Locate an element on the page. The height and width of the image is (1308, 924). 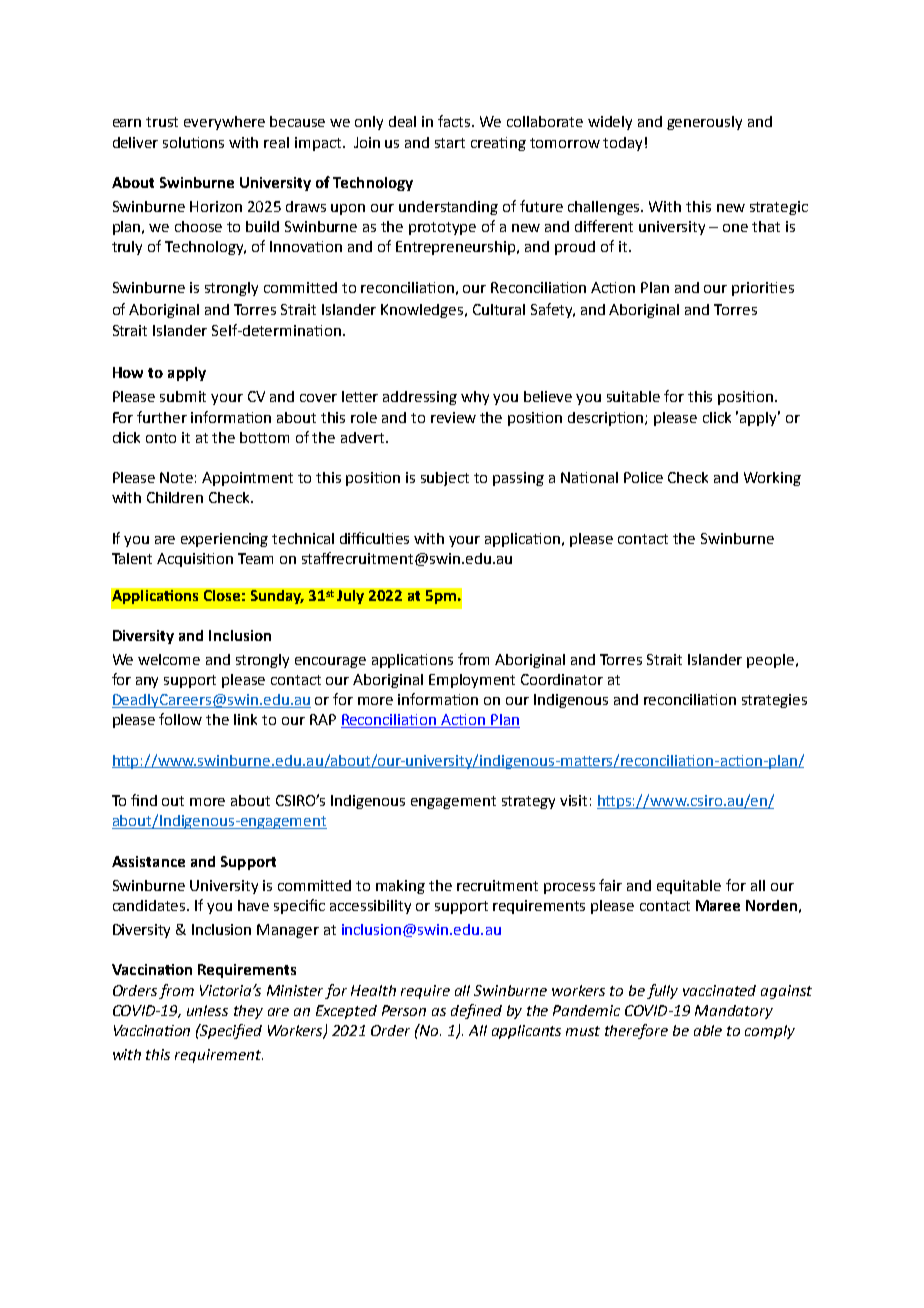
strategy is located at coordinates (528, 802).
